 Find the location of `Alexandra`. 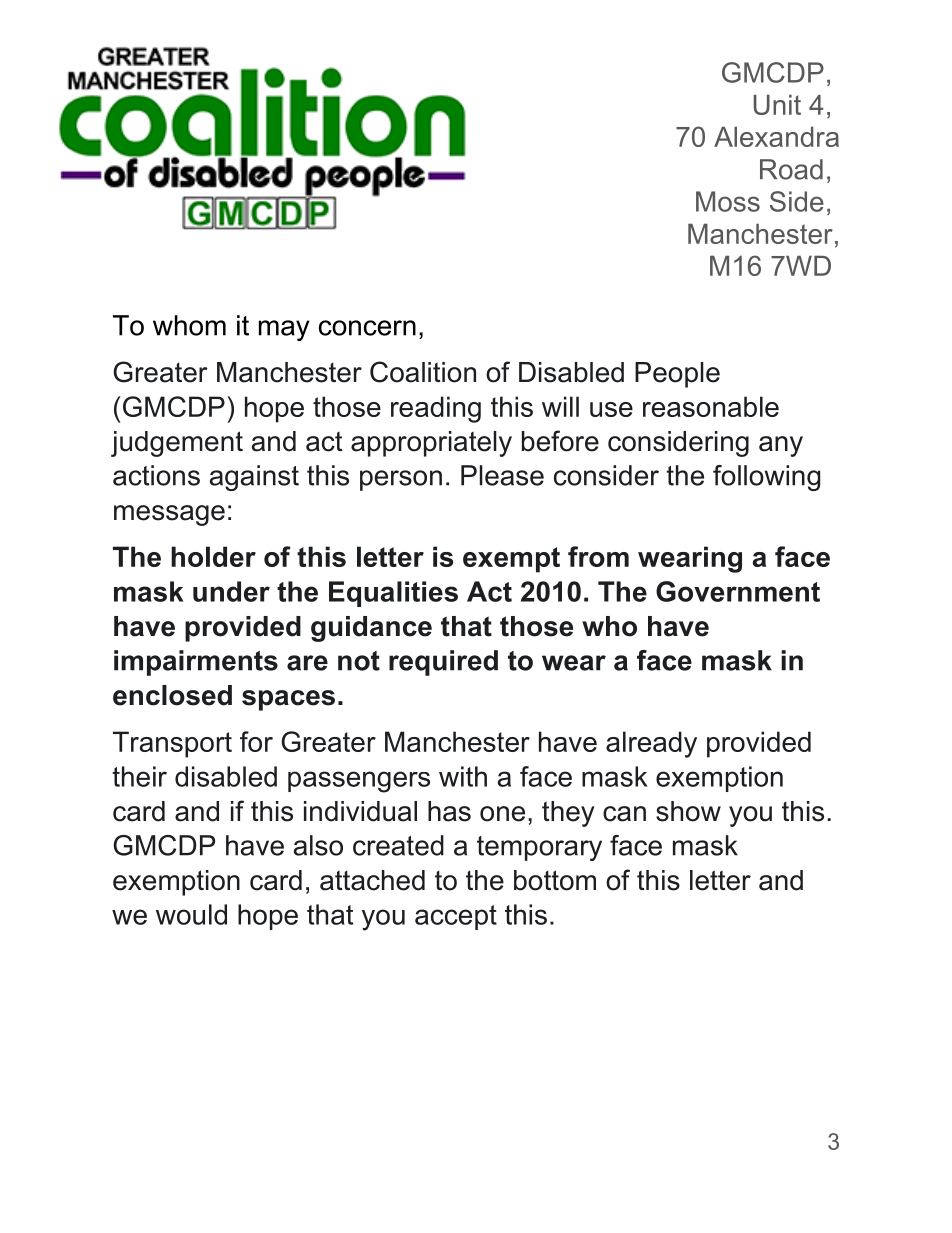

Alexandra is located at coordinates (776, 136).
